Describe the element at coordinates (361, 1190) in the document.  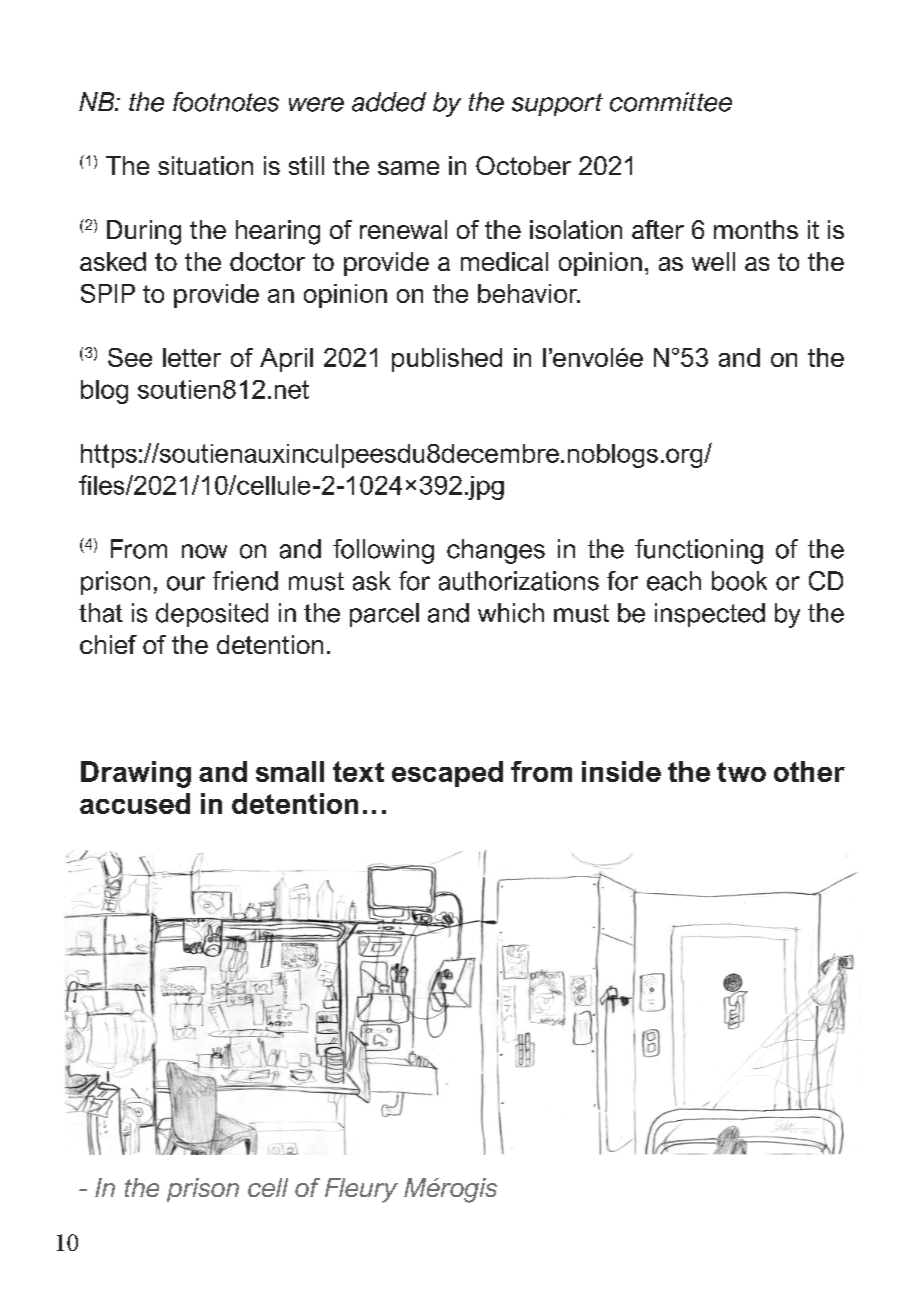
I see `Fleury` at that location.
